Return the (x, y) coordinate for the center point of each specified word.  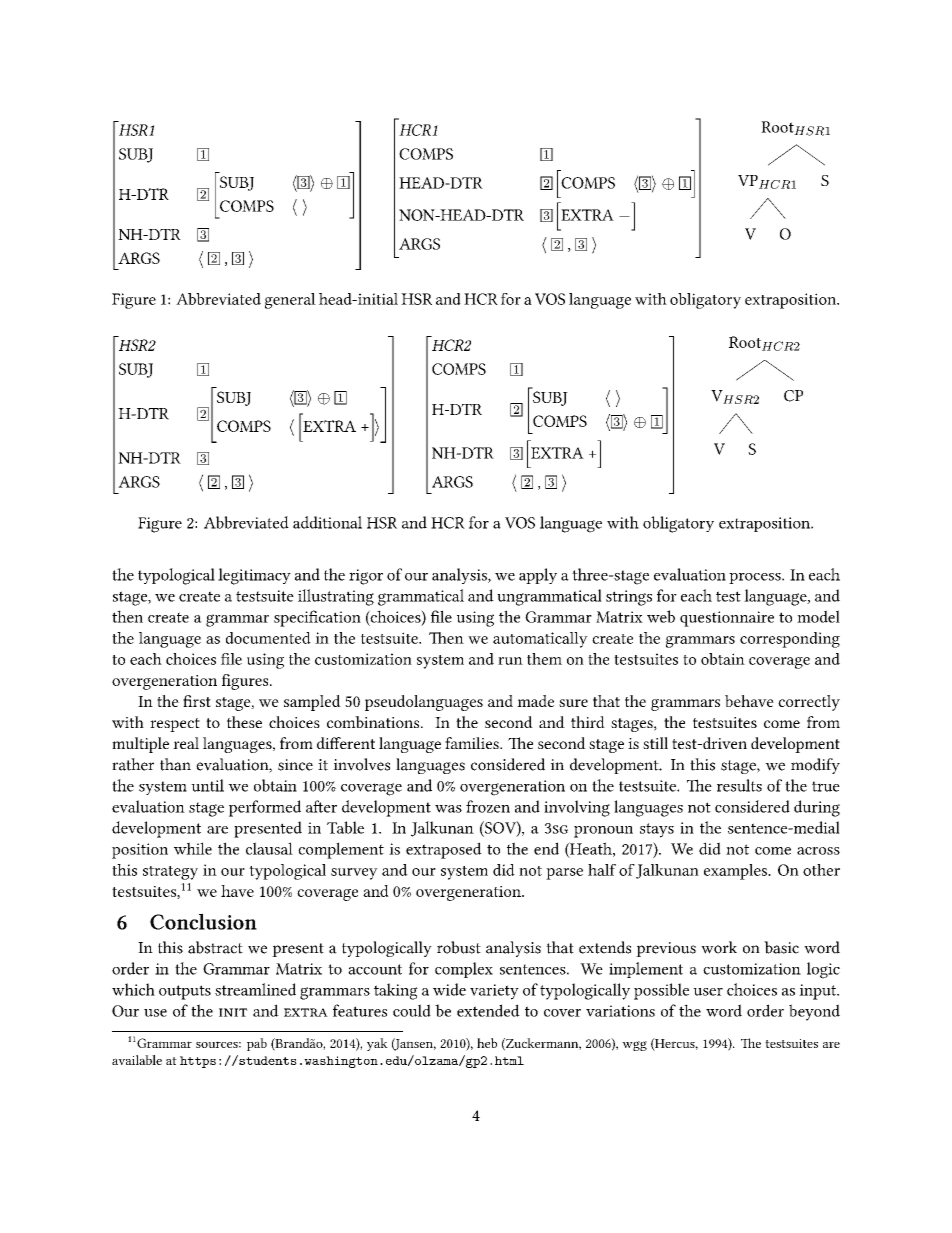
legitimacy (254, 576)
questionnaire (727, 619)
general (290, 301)
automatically (540, 640)
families (473, 743)
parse (564, 874)
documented (268, 638)
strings (629, 598)
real (186, 743)
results (739, 785)
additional (327, 522)
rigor (366, 577)
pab (257, 1044)
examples (736, 872)
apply (538, 576)
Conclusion (203, 921)
